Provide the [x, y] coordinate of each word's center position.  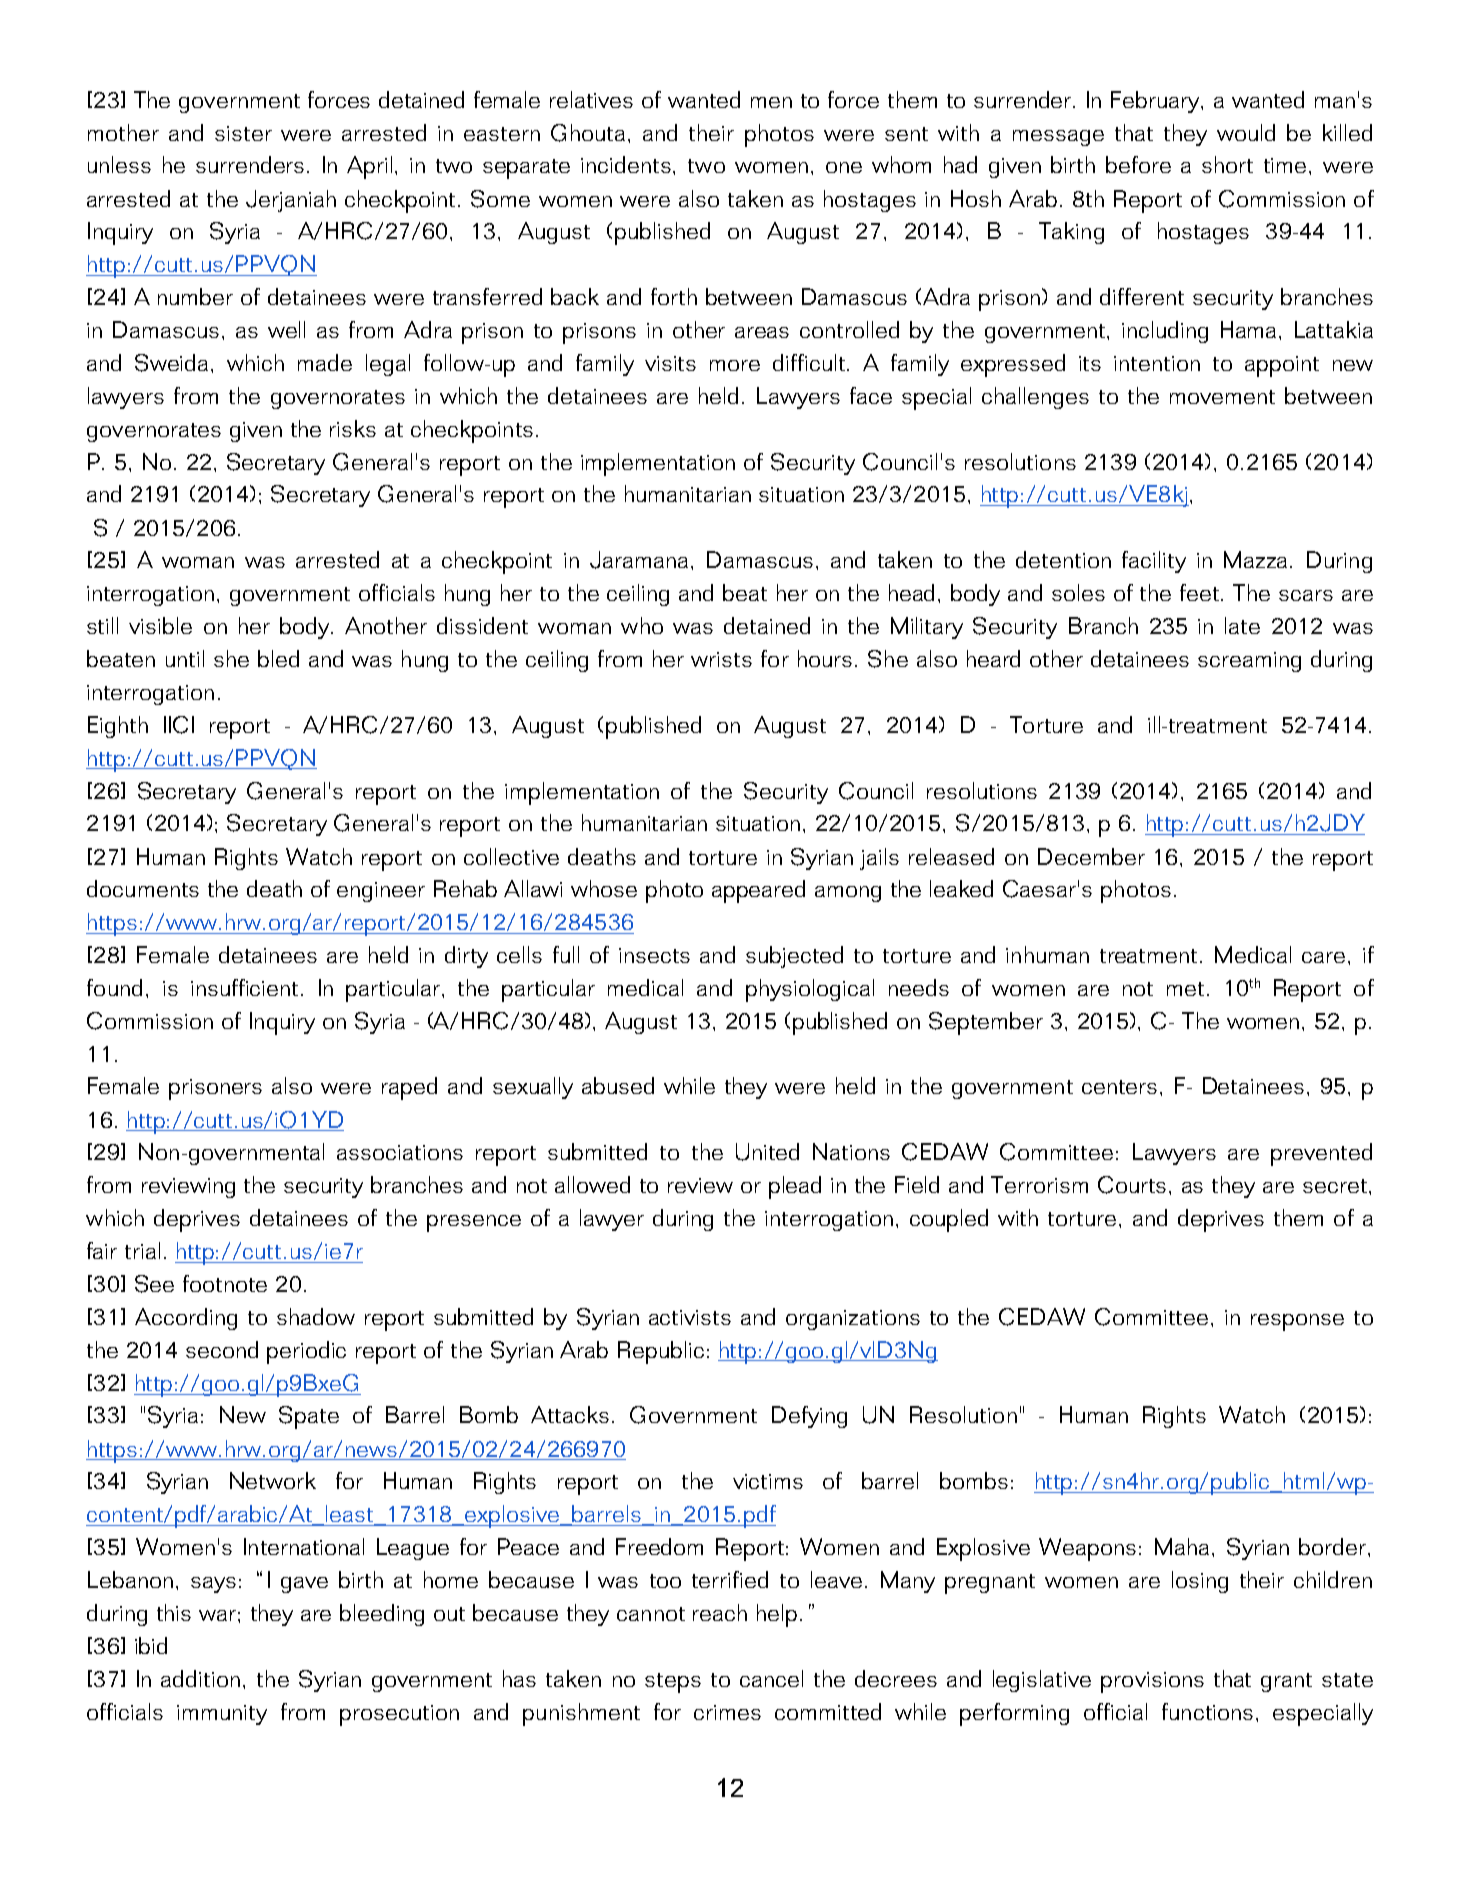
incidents [627, 164]
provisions [1152, 1682]
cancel [771, 1678]
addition [200, 1678]
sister [243, 133]
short [1227, 164]
